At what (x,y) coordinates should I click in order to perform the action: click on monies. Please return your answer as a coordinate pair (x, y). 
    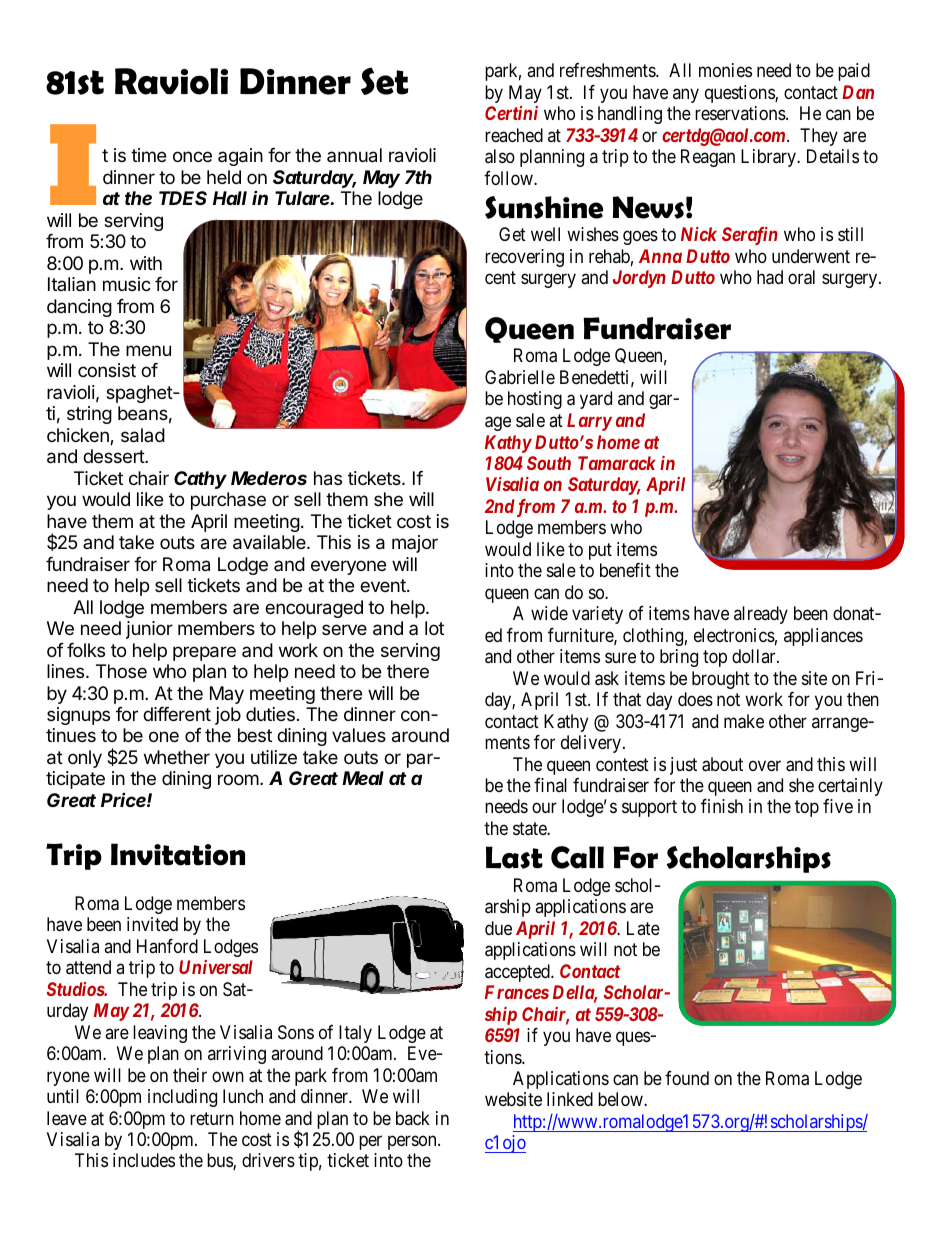
    Looking at the image, I should click on (725, 70).
